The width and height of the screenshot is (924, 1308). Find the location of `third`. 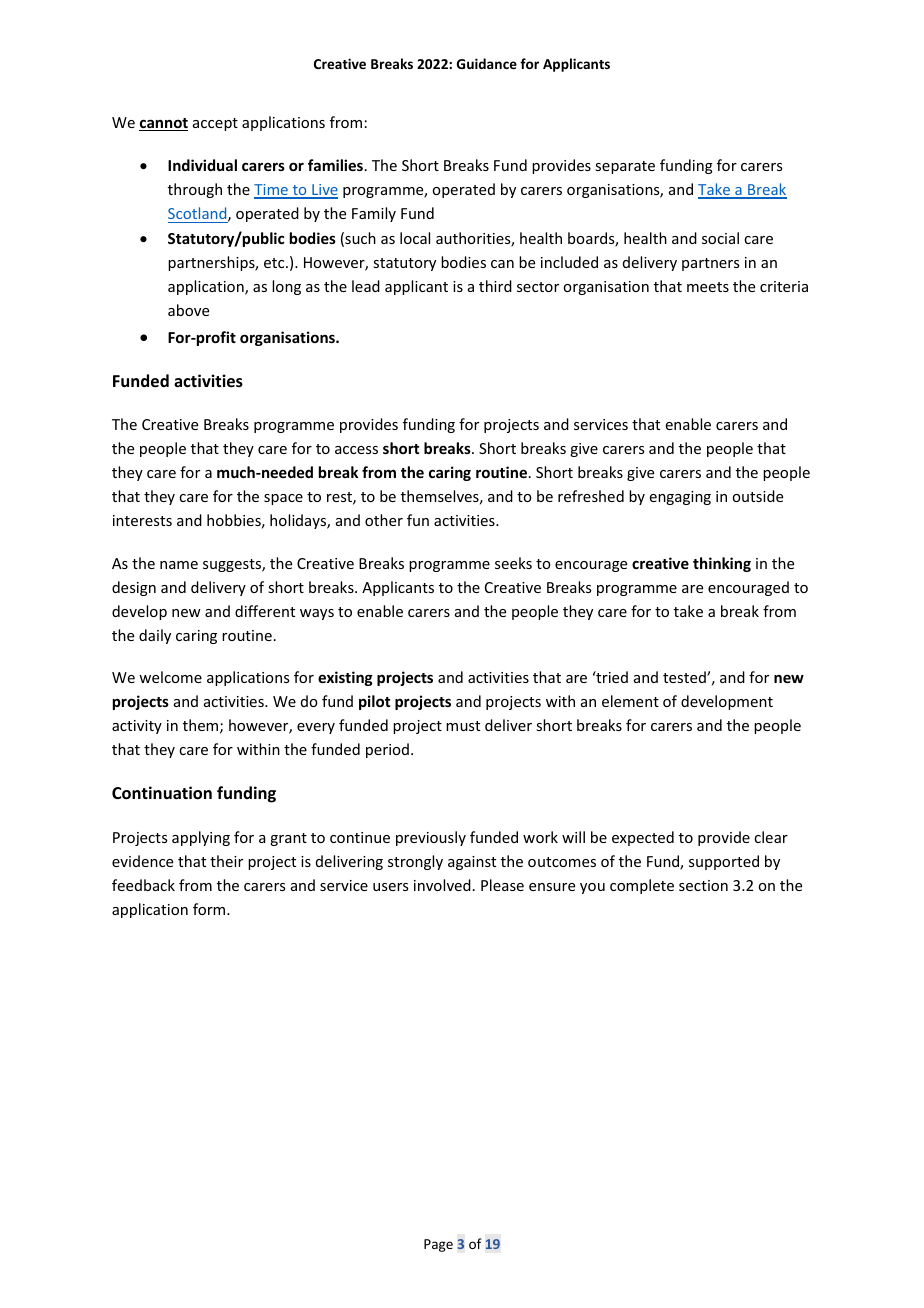

third is located at coordinates (495, 286).
